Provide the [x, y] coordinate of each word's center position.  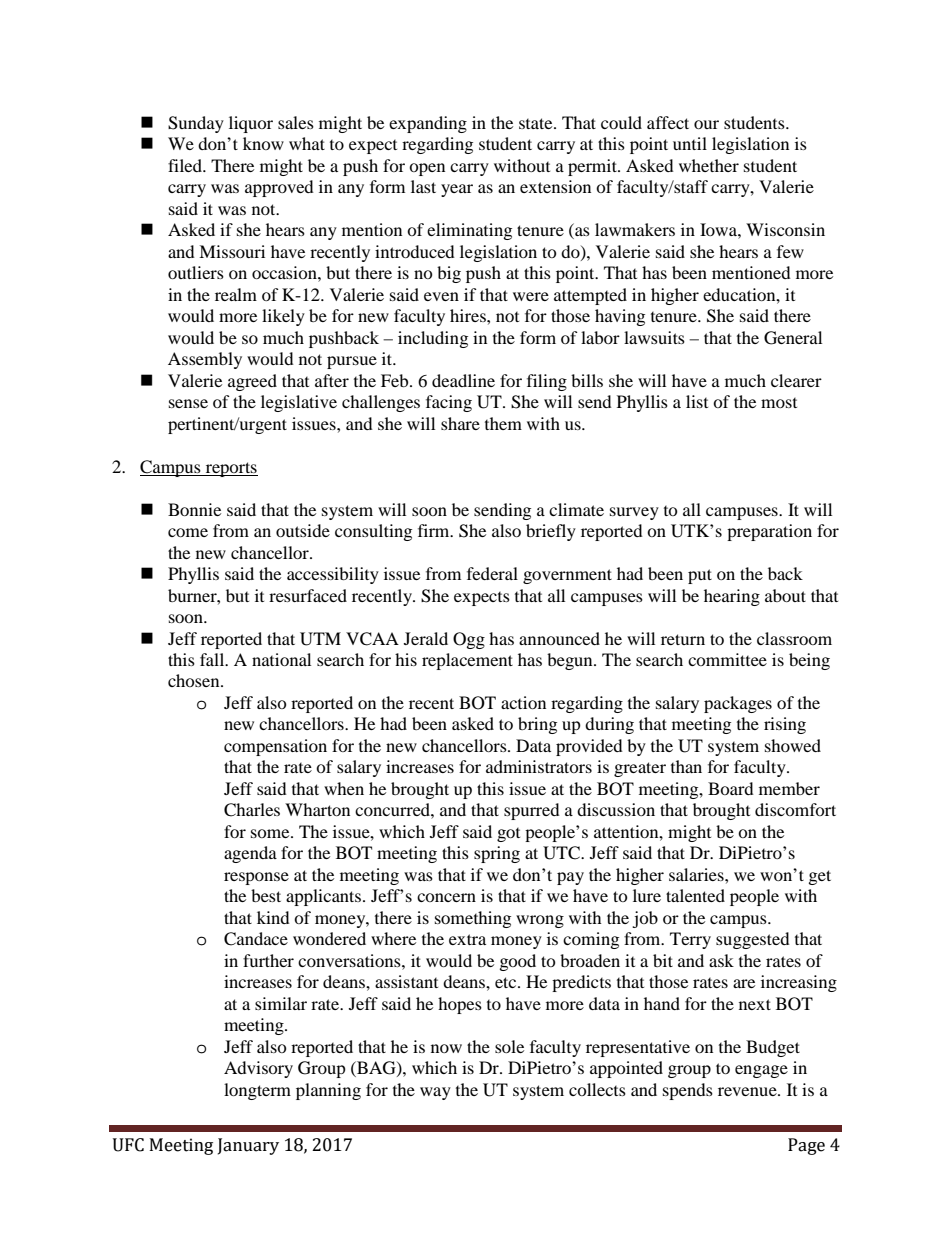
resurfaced [308, 595]
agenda [250, 854]
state [537, 123]
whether [709, 165]
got [508, 835]
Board [731, 788]
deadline [463, 380]
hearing [732, 597]
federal [492, 573]
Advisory [258, 1069]
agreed [252, 382]
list [697, 401]
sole [509, 1046]
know [263, 143]
